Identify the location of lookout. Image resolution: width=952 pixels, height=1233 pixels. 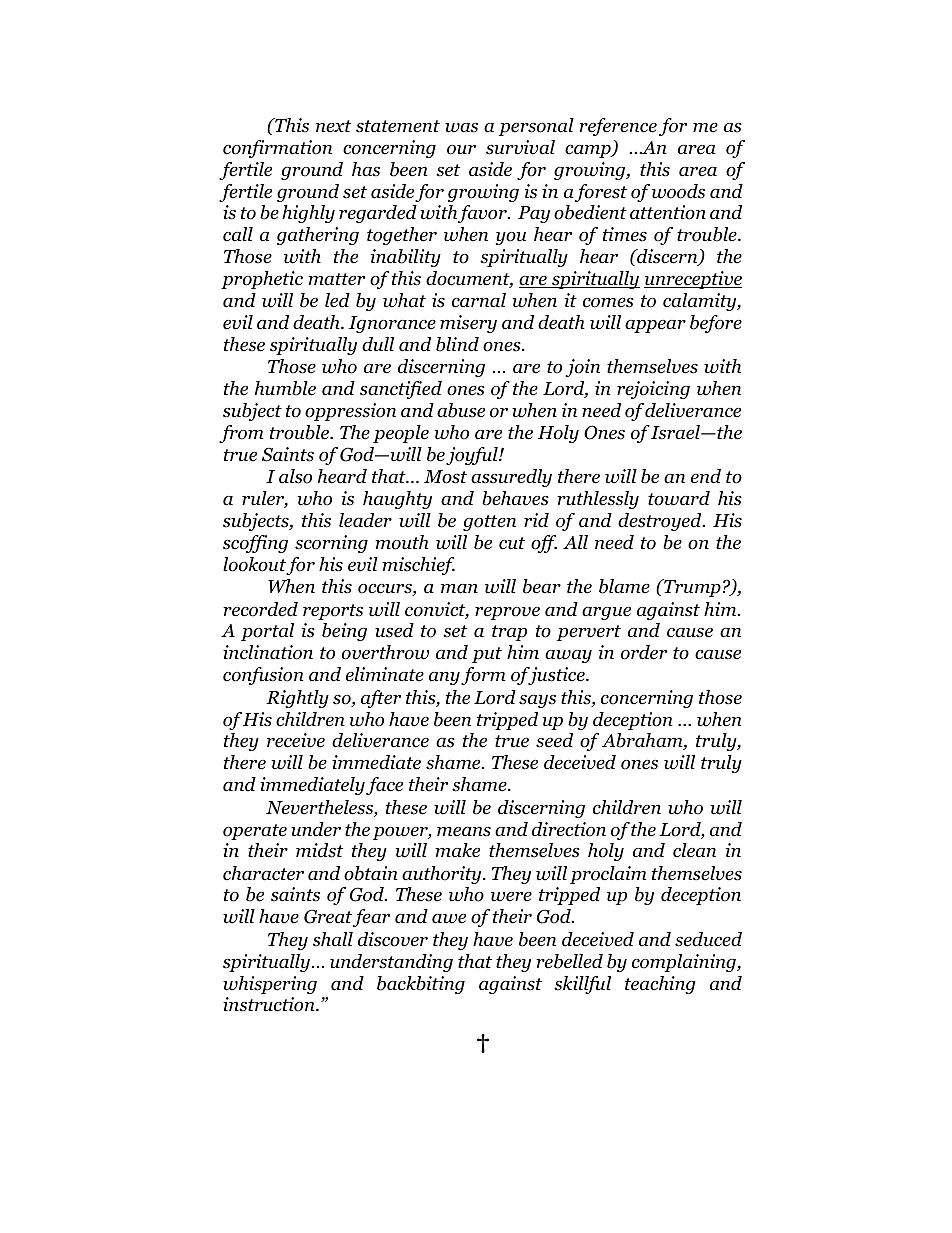
(255, 565).
